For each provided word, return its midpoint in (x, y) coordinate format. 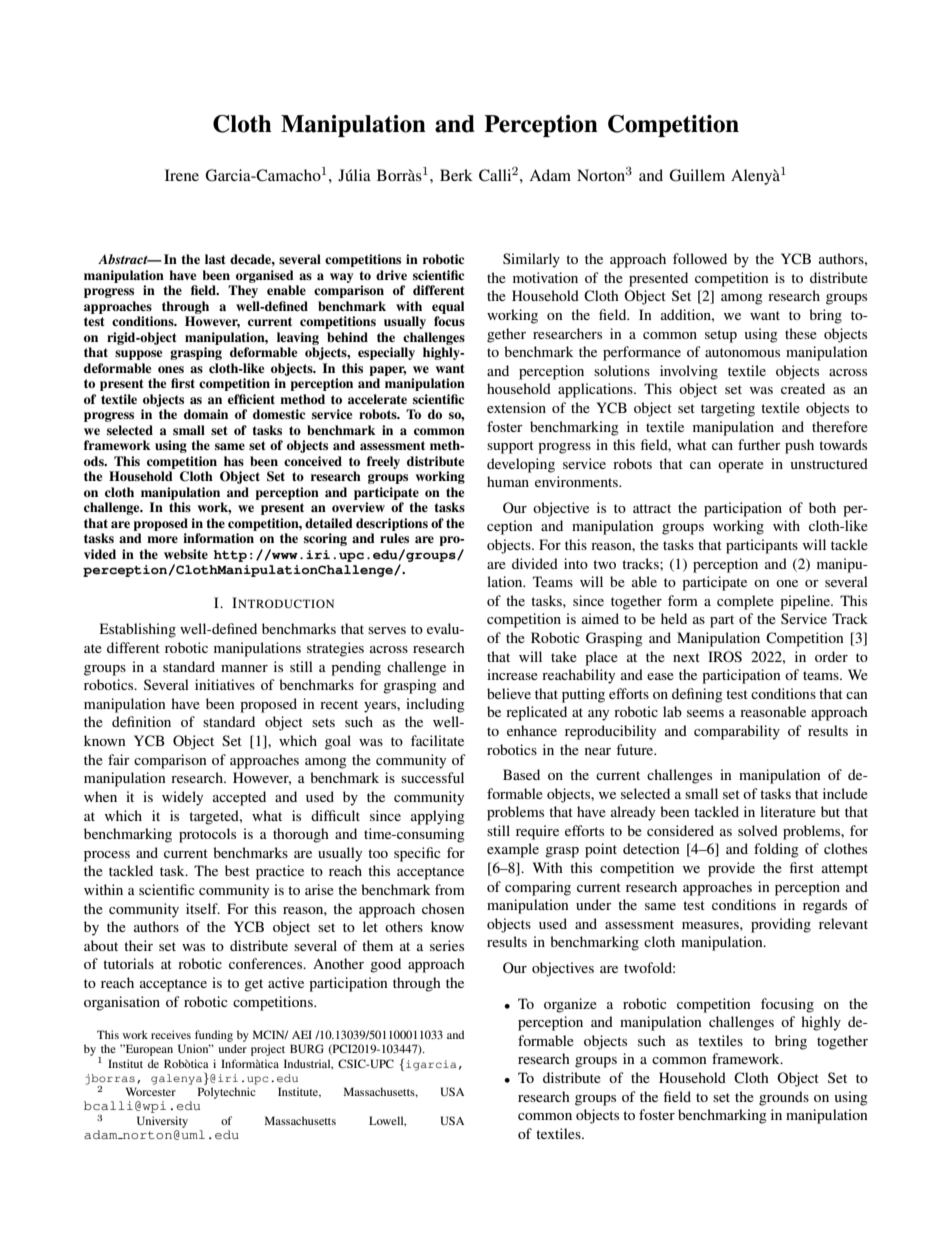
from (450, 889)
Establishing (138, 630)
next (686, 657)
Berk (456, 175)
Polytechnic (227, 1093)
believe (509, 693)
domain (206, 414)
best (237, 870)
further (759, 444)
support (510, 447)
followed (700, 258)
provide (731, 869)
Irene (182, 175)
